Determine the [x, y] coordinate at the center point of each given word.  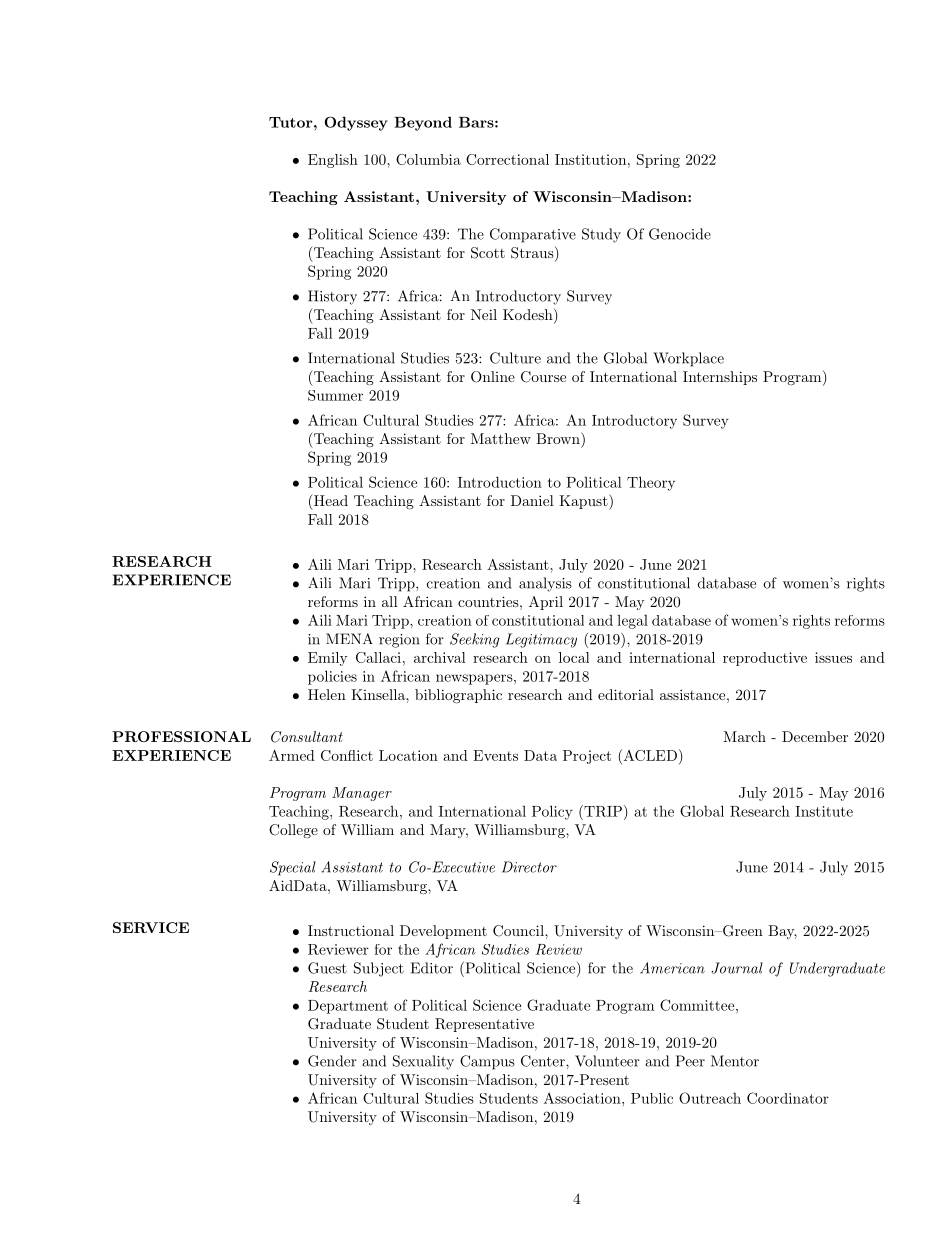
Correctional [507, 159]
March [744, 736]
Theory [651, 483]
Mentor [735, 1061]
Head [330, 500]
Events [495, 755]
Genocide [680, 234]
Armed [292, 755]
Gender [332, 1061]
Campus [487, 1062]
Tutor [292, 122]
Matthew [501, 438]
